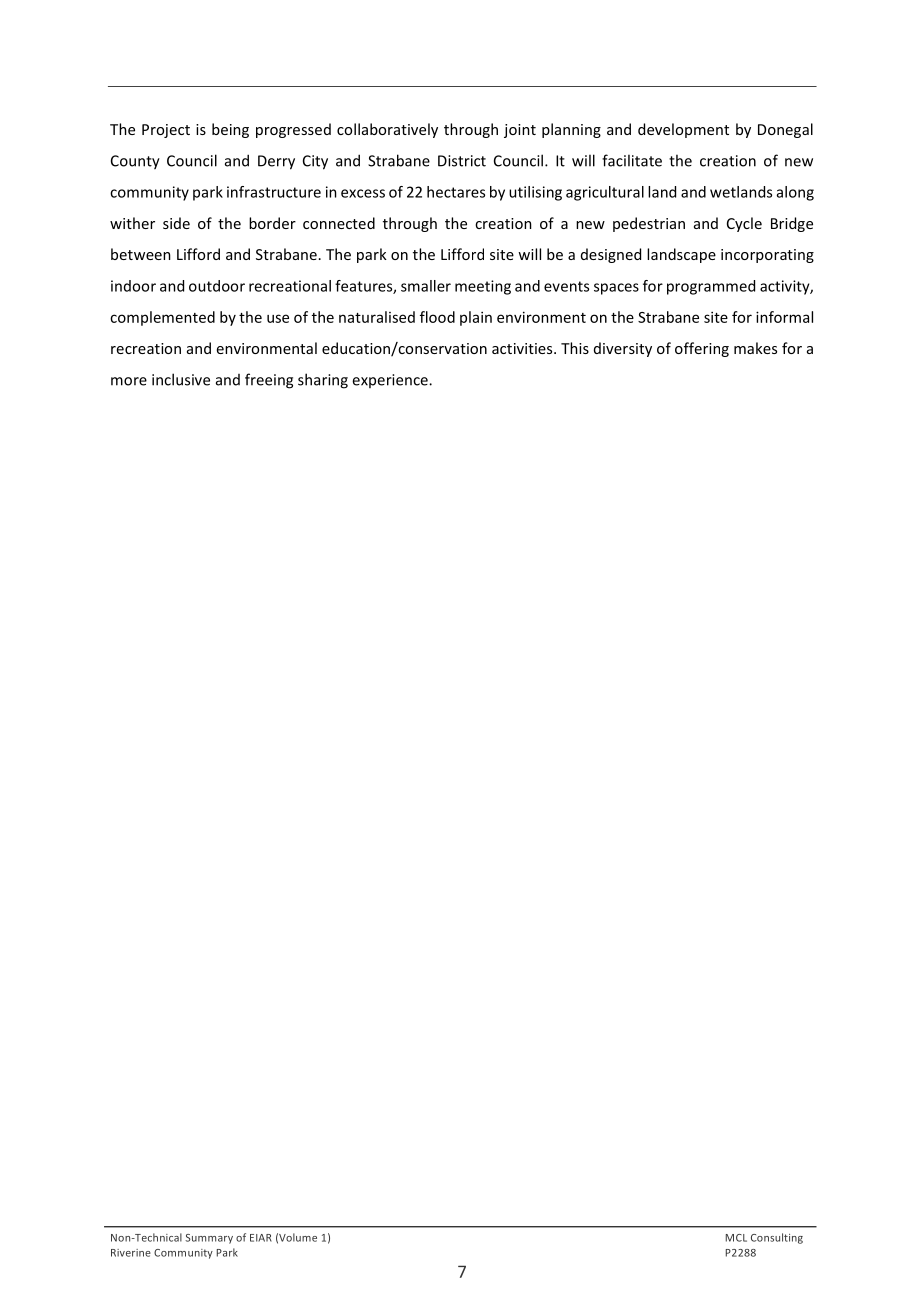  What do you see at coordinates (777, 1238) in the screenshot?
I see `Consulting` at bounding box center [777, 1238].
